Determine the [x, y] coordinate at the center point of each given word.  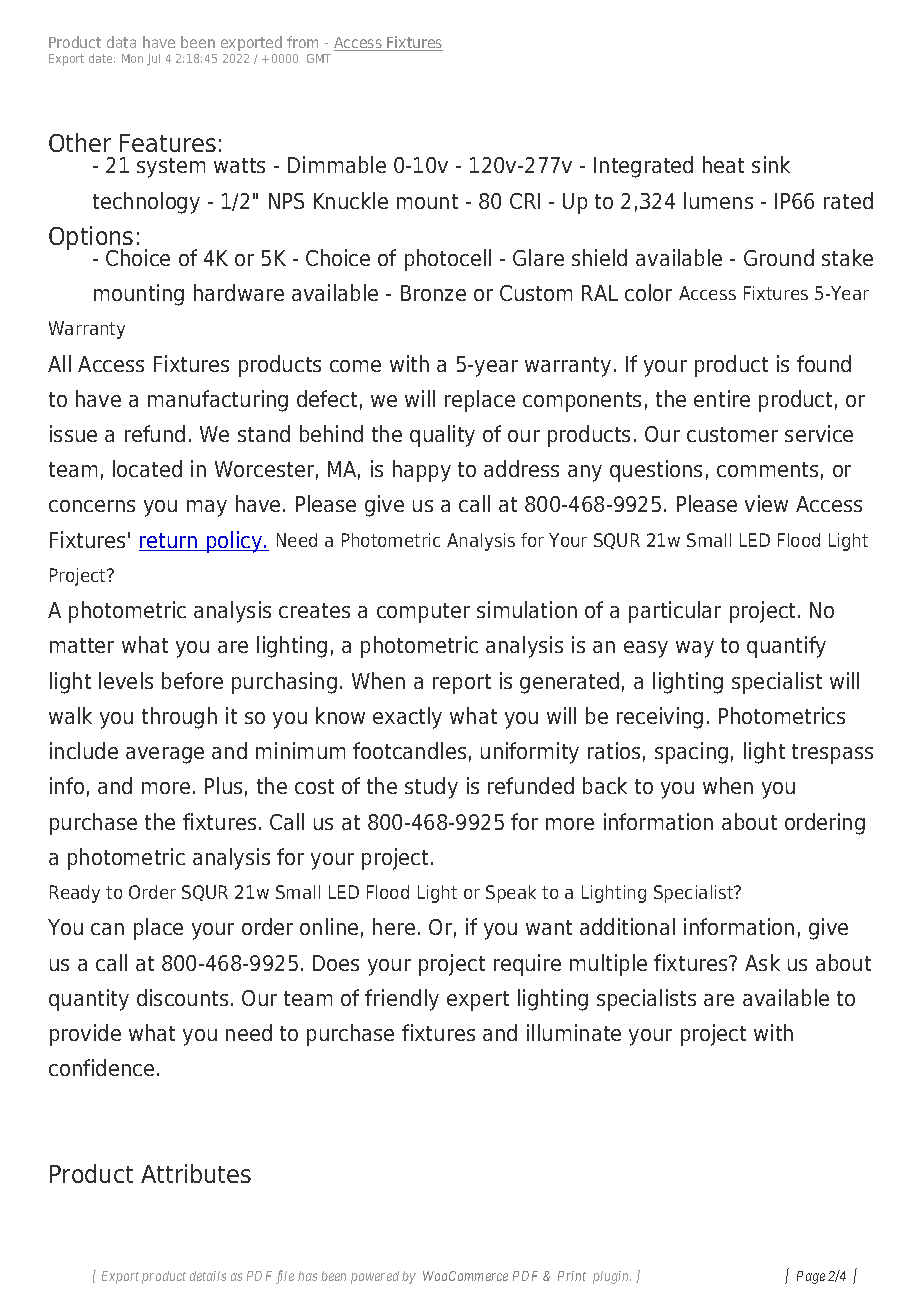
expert [478, 1001]
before [192, 680]
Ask [762, 962]
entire [722, 398]
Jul [153, 60]
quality [442, 436]
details [208, 1276]
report [462, 684]
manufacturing [218, 401]
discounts [182, 997]
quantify [786, 647]
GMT [319, 58]
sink [771, 164]
